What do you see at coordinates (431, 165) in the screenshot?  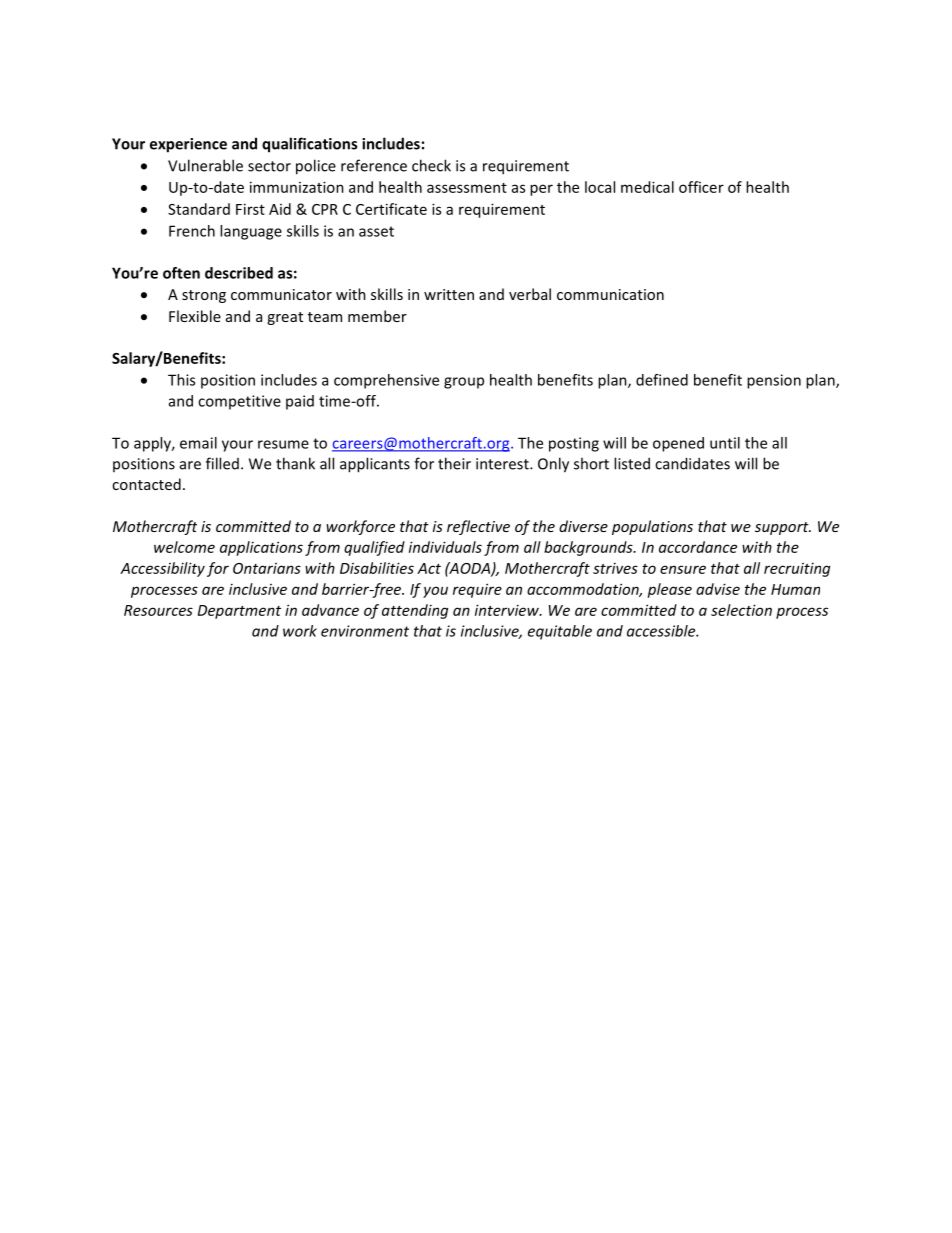 I see `check` at bounding box center [431, 165].
